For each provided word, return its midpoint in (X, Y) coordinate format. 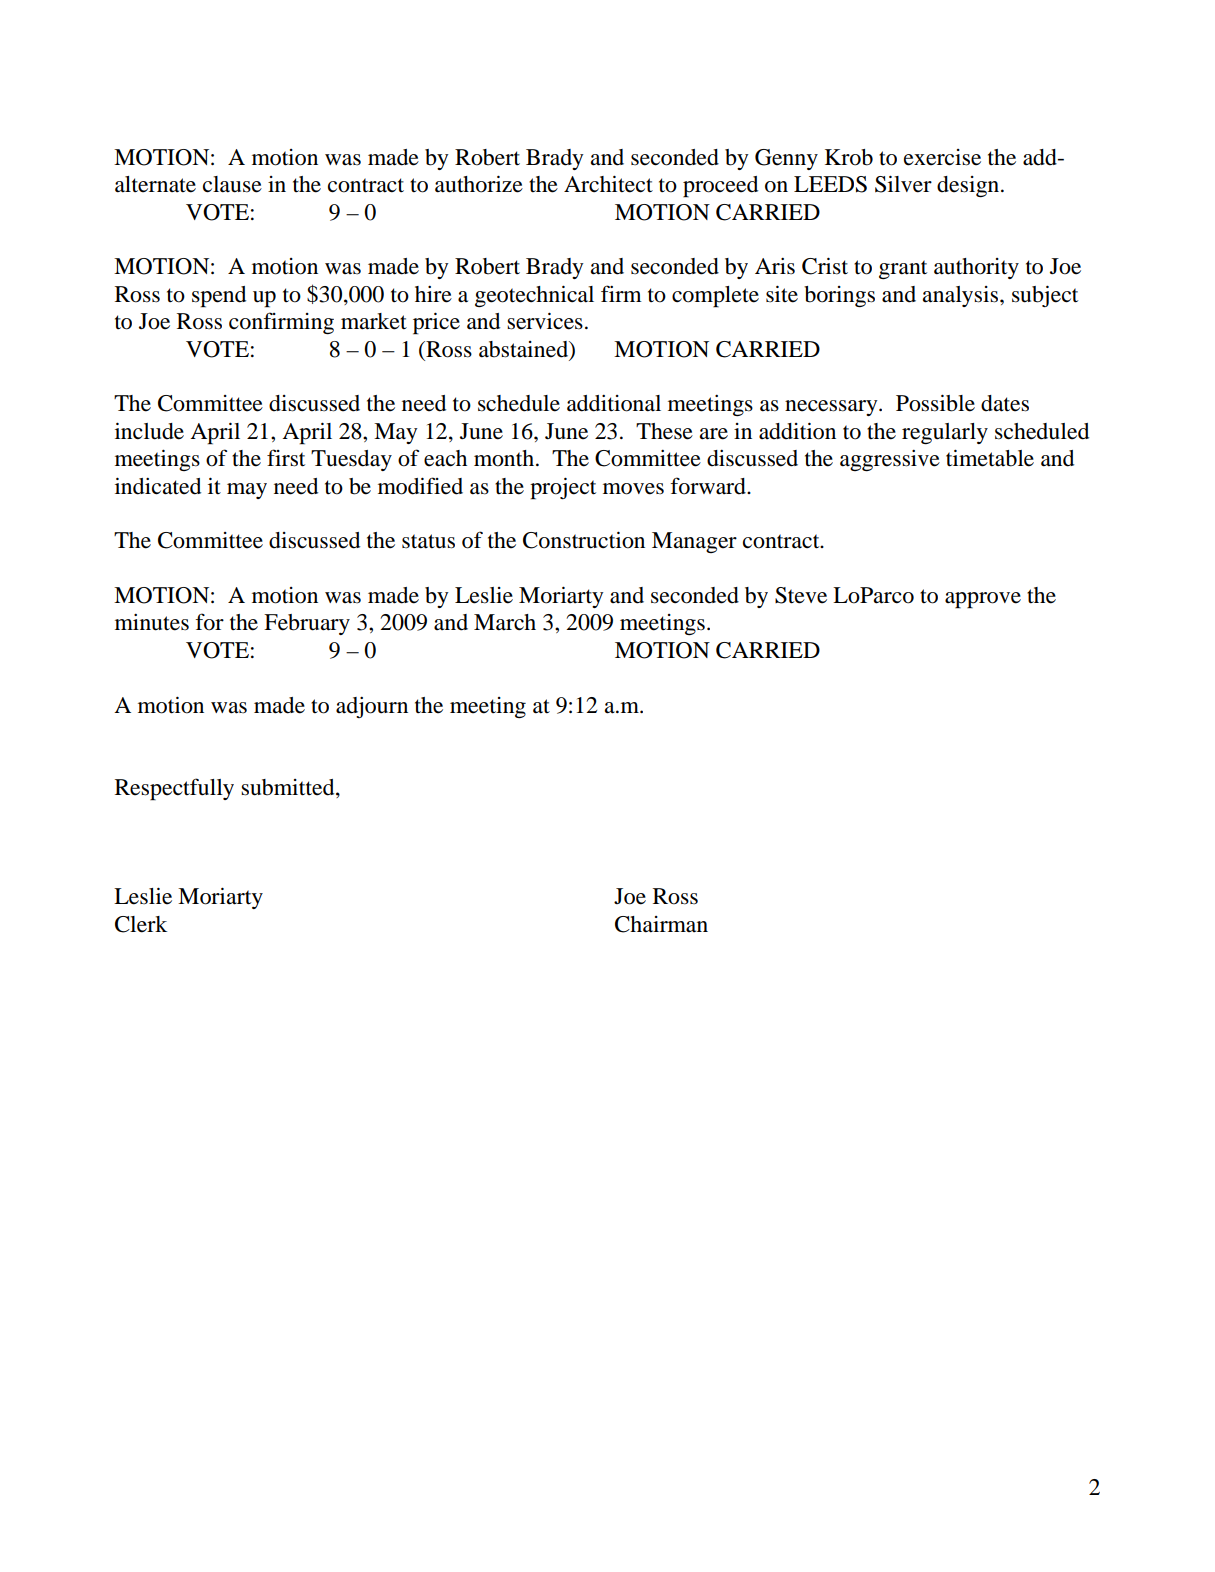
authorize (479, 184)
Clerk (141, 924)
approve (983, 600)
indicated (158, 486)
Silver (903, 184)
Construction (584, 540)
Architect (608, 184)
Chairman (661, 924)
